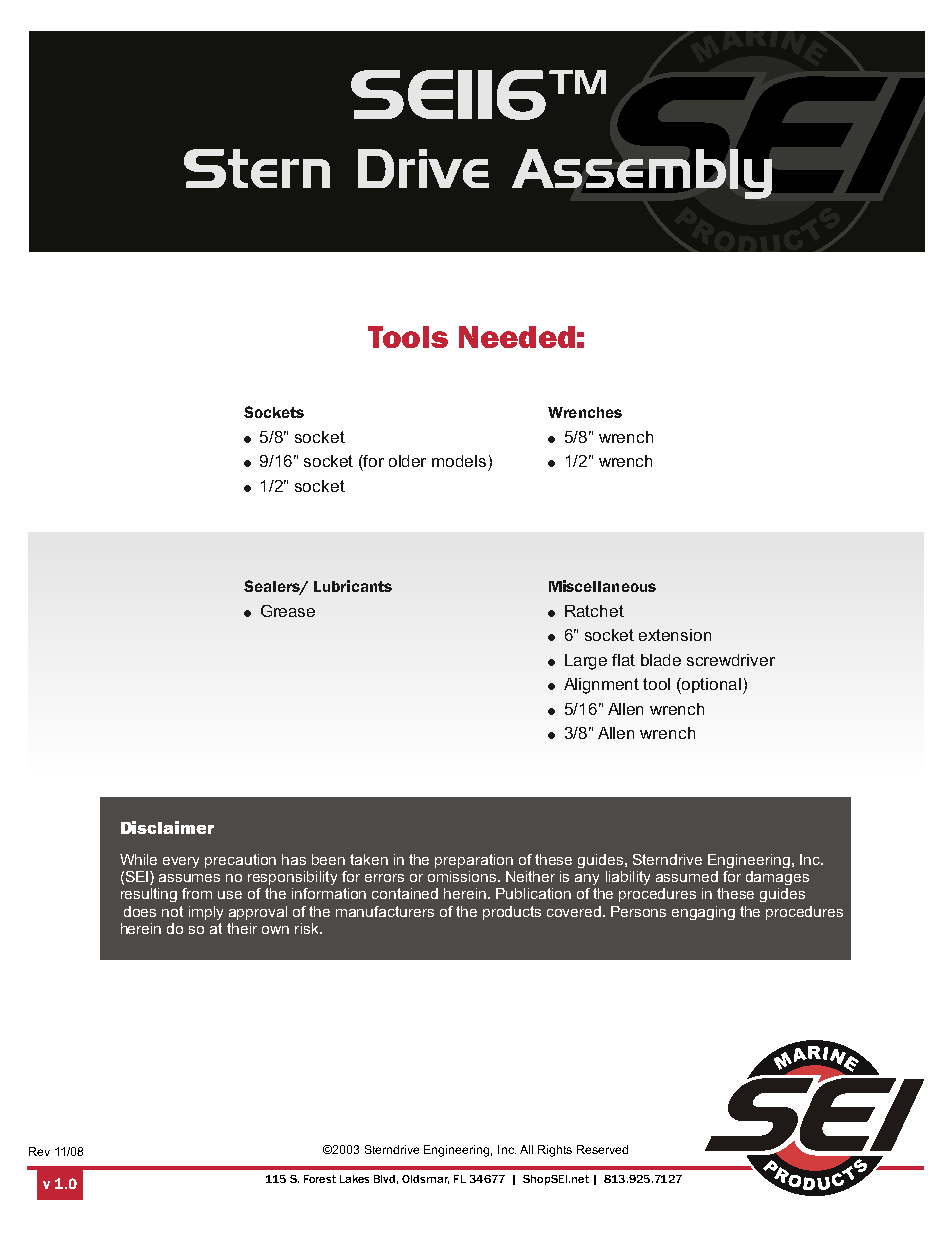 The height and width of the screenshot is (1233, 952). What do you see at coordinates (385, 911) in the screenshot?
I see `manufacturers` at bounding box center [385, 911].
